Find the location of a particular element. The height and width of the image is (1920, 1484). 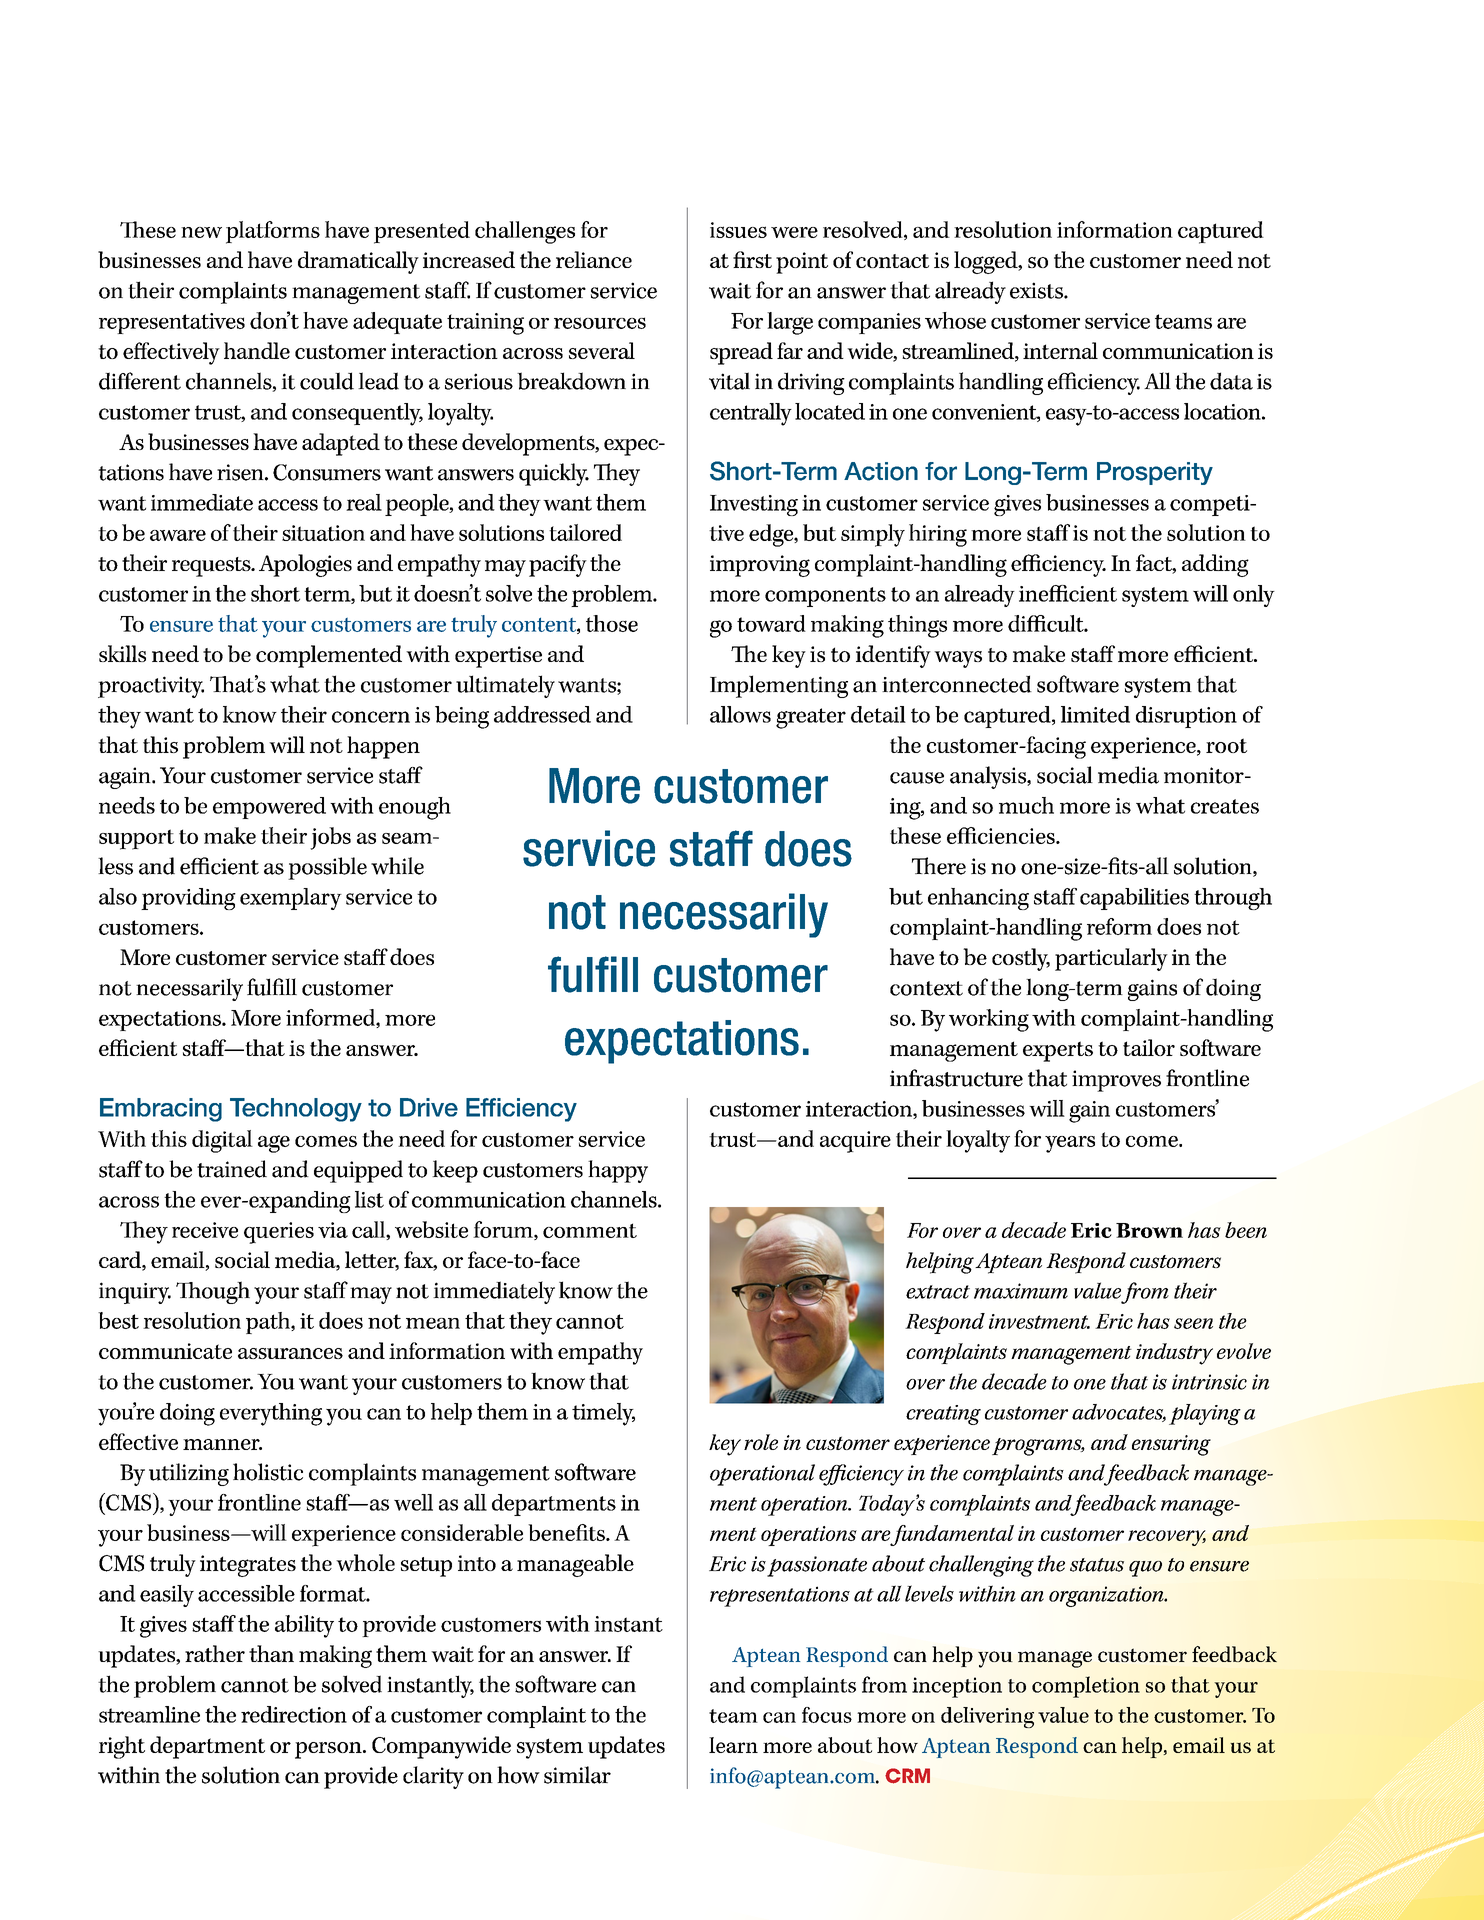

happy is located at coordinates (618, 1171).
